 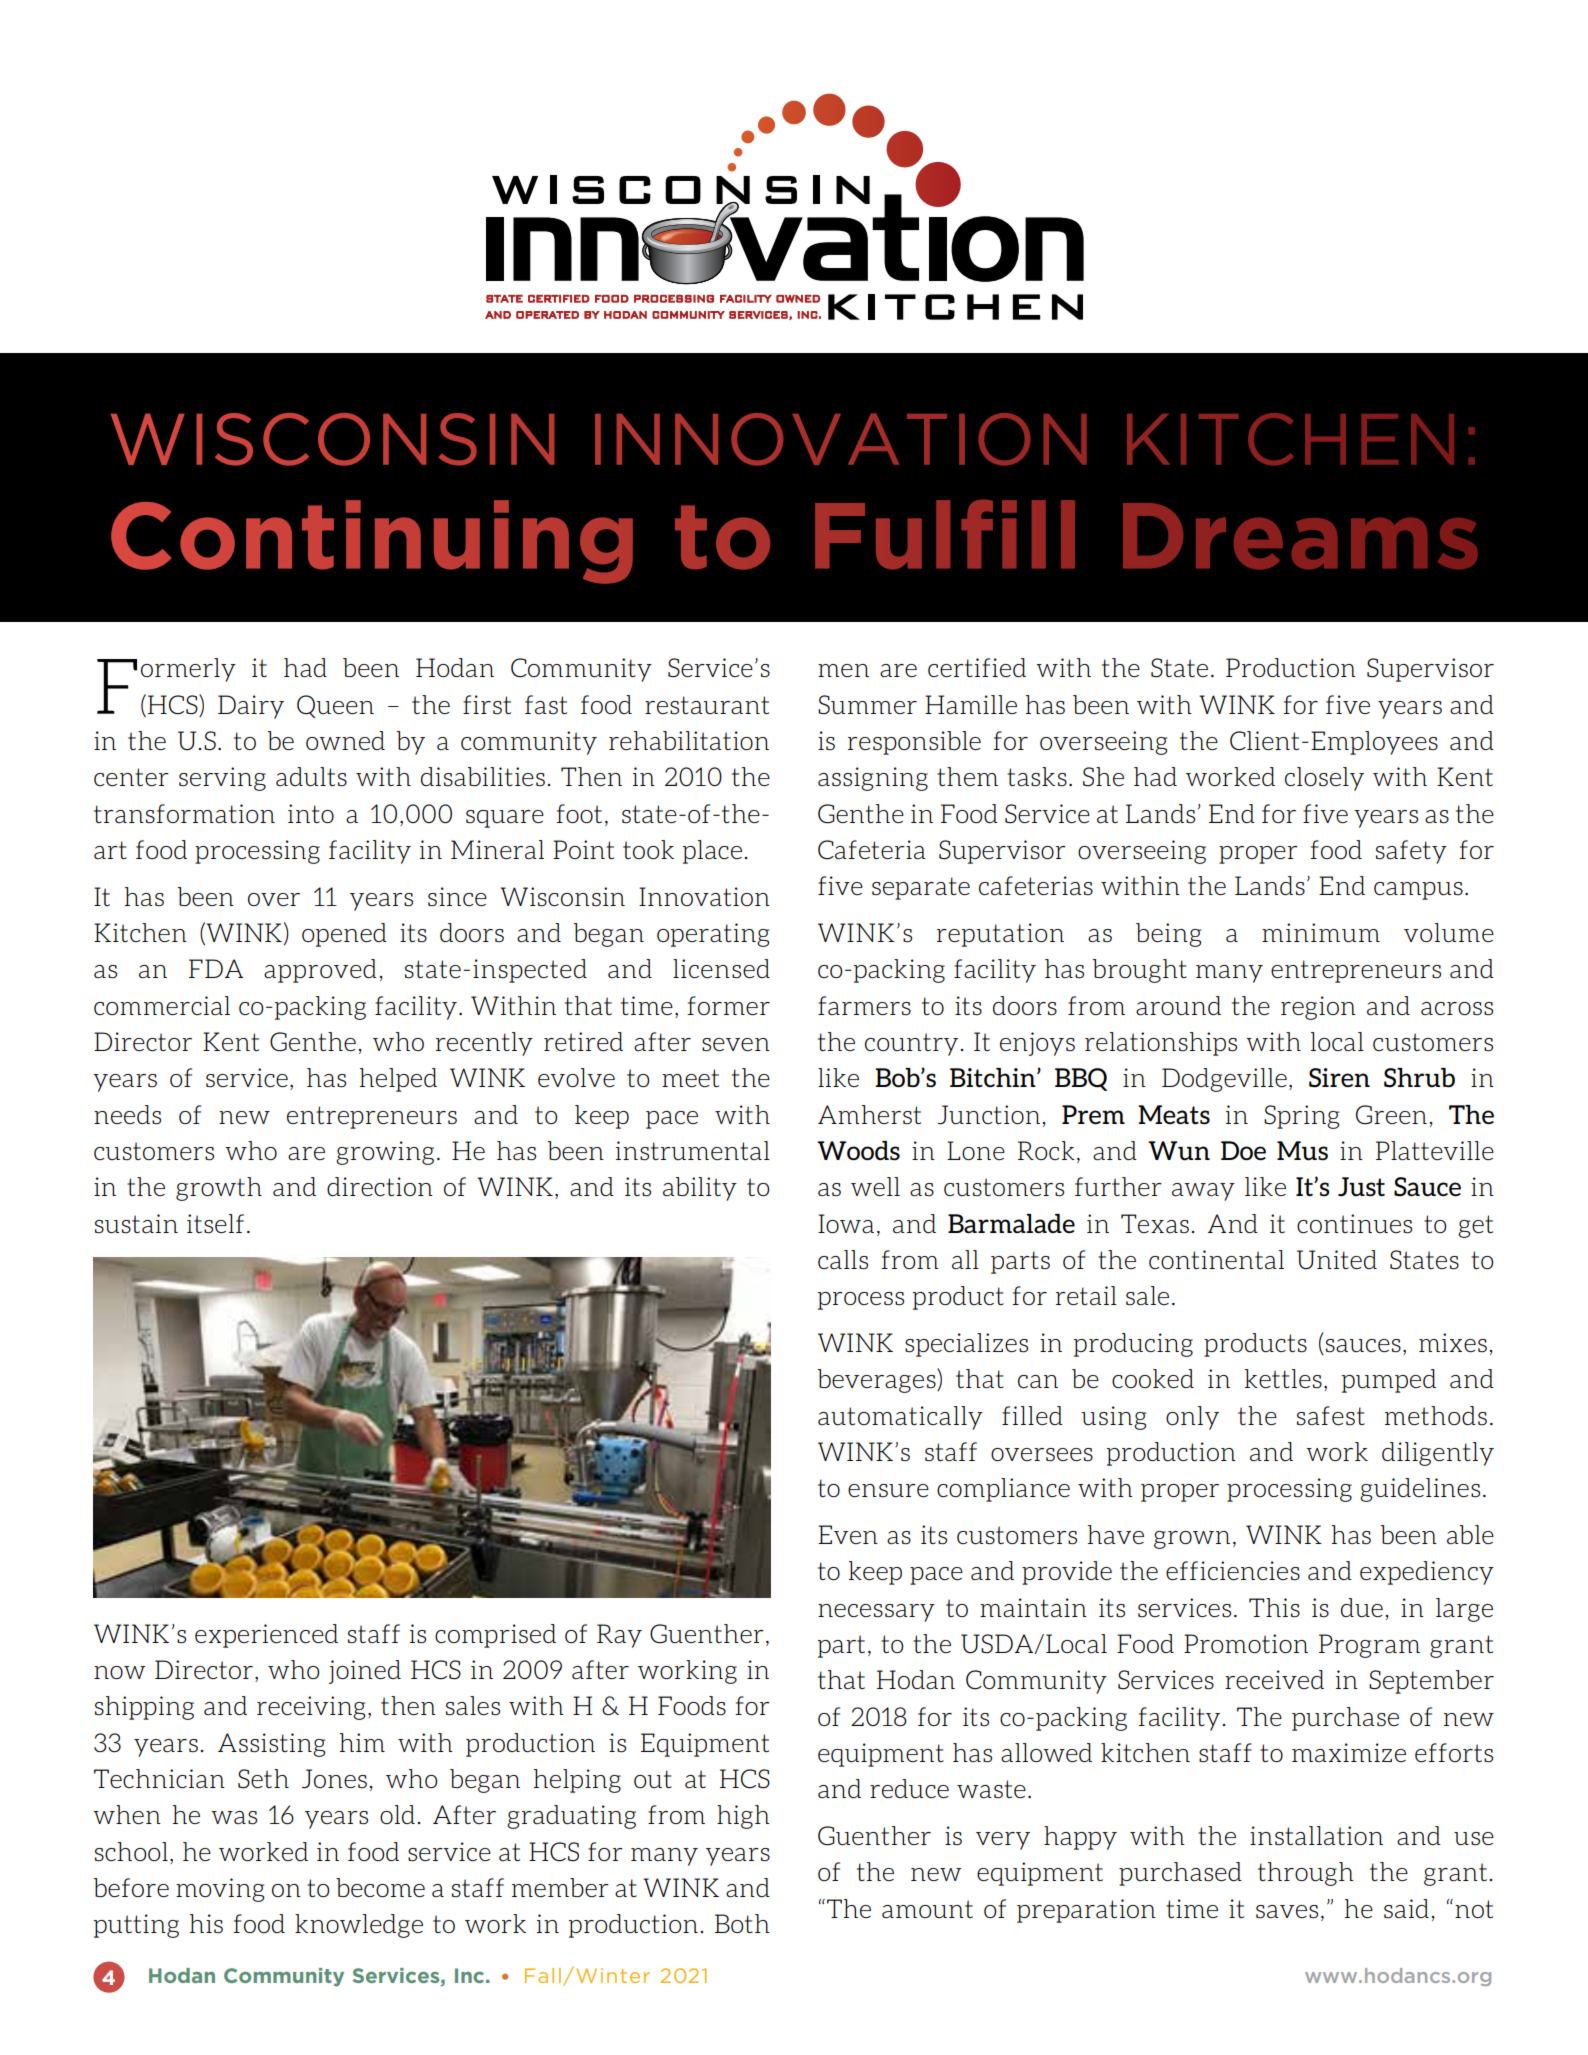 What do you see at coordinates (220, 1890) in the page?
I see `moving` at bounding box center [220, 1890].
